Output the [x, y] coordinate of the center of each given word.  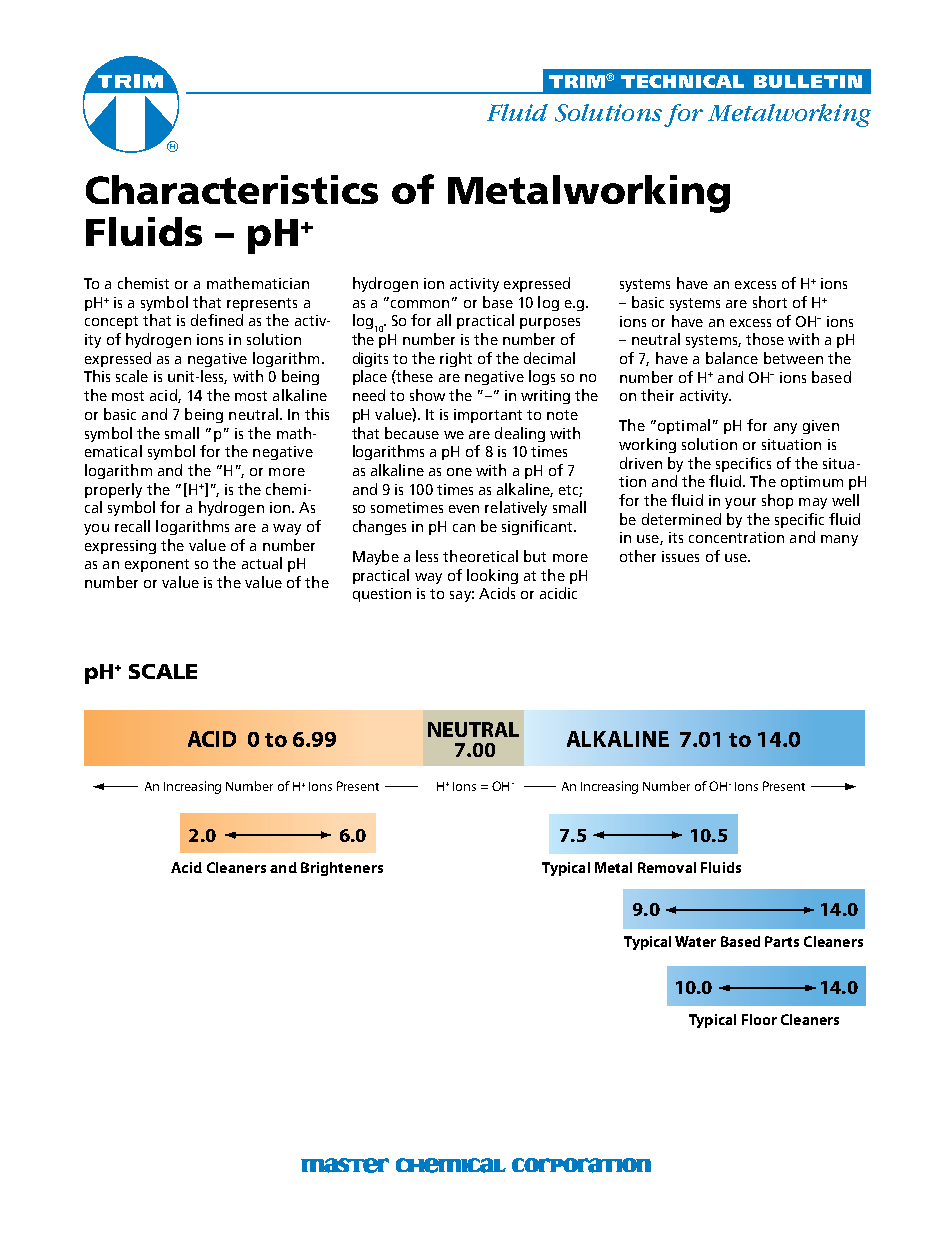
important [488, 416]
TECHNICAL [682, 81]
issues [680, 556]
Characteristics [232, 189]
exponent [157, 565]
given [821, 427]
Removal [667, 867]
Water [695, 941]
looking [492, 576]
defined [217, 320]
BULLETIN [808, 81]
